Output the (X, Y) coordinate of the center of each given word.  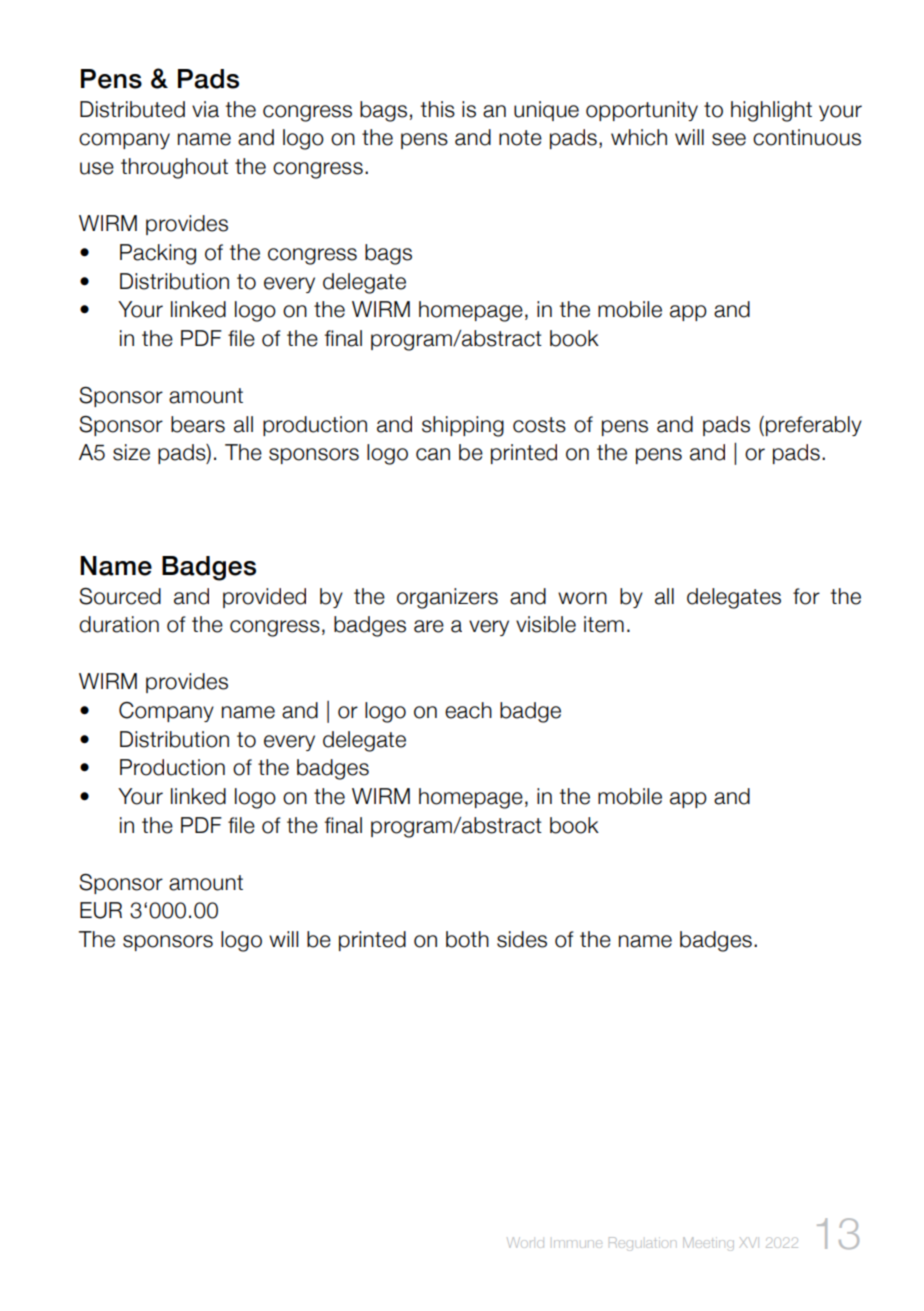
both (467, 939)
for (806, 596)
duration (119, 624)
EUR (101, 910)
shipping (463, 426)
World (525, 1242)
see (729, 139)
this (438, 109)
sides (522, 939)
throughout (174, 168)
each (468, 710)
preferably (814, 426)
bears (198, 424)
